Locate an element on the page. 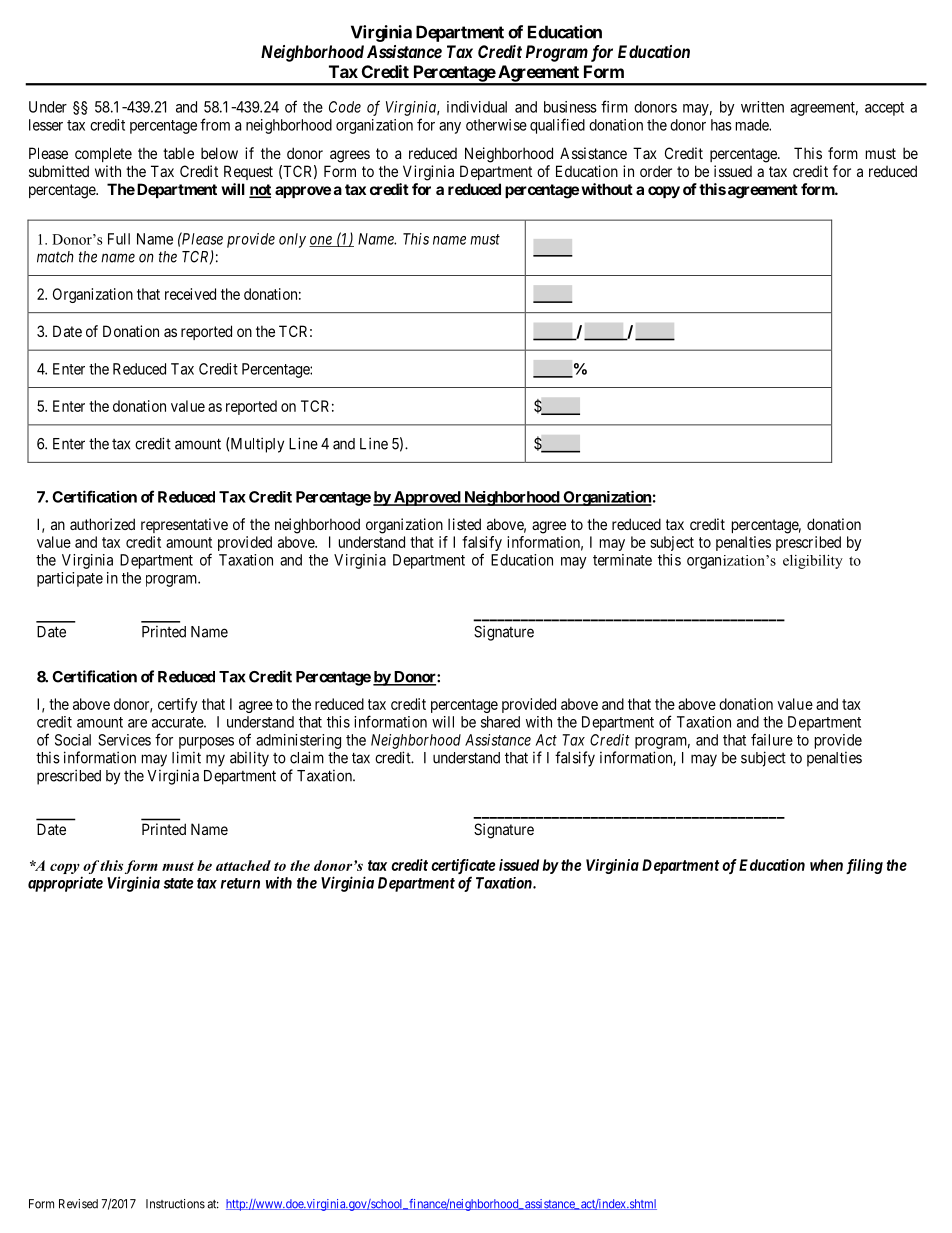 Image resolution: width=952 pixels, height=1233 pixels. state is located at coordinates (179, 883).
